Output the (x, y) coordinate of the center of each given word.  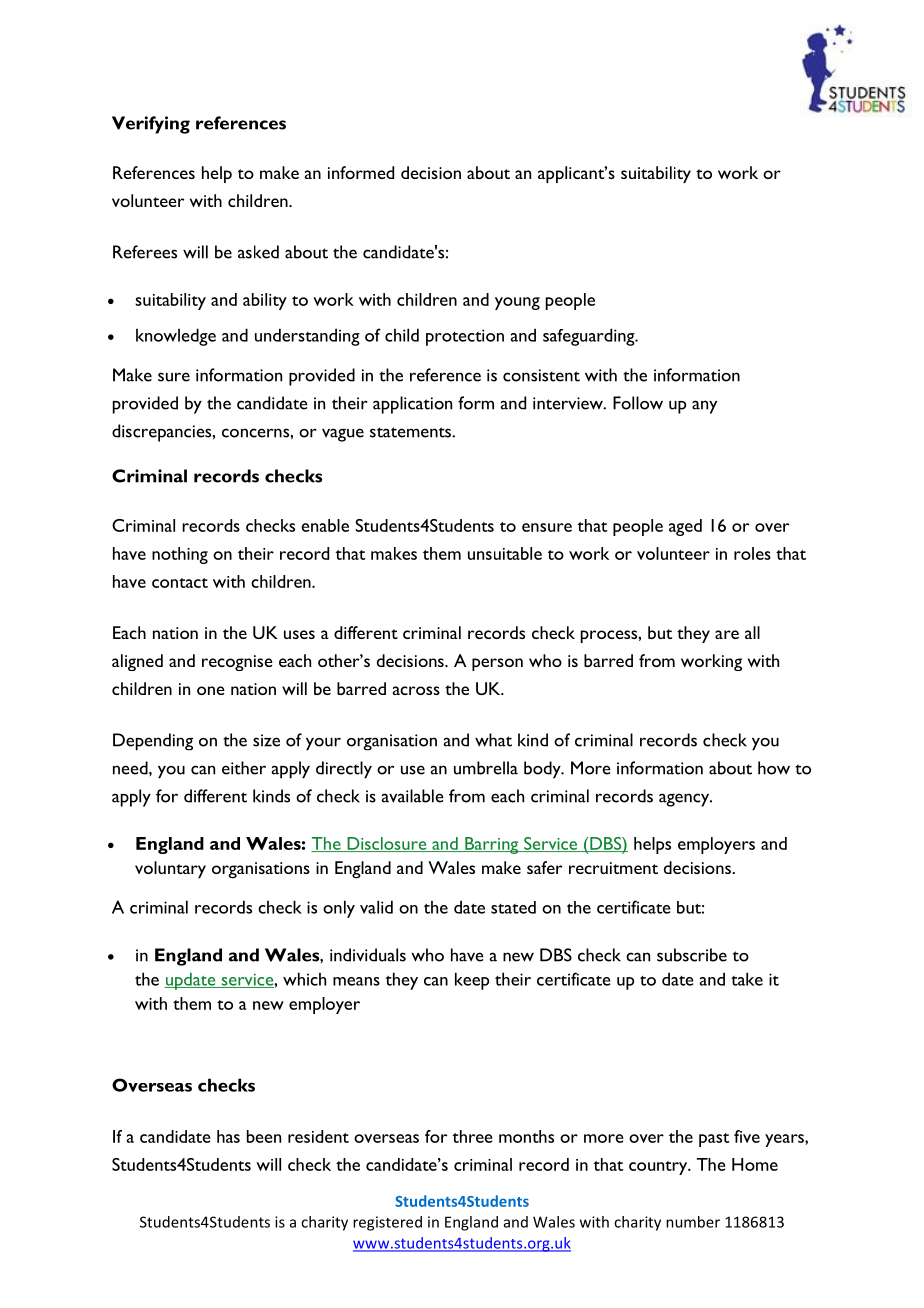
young (517, 303)
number (693, 1222)
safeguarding (590, 337)
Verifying (151, 125)
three (472, 1136)
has (228, 1136)
